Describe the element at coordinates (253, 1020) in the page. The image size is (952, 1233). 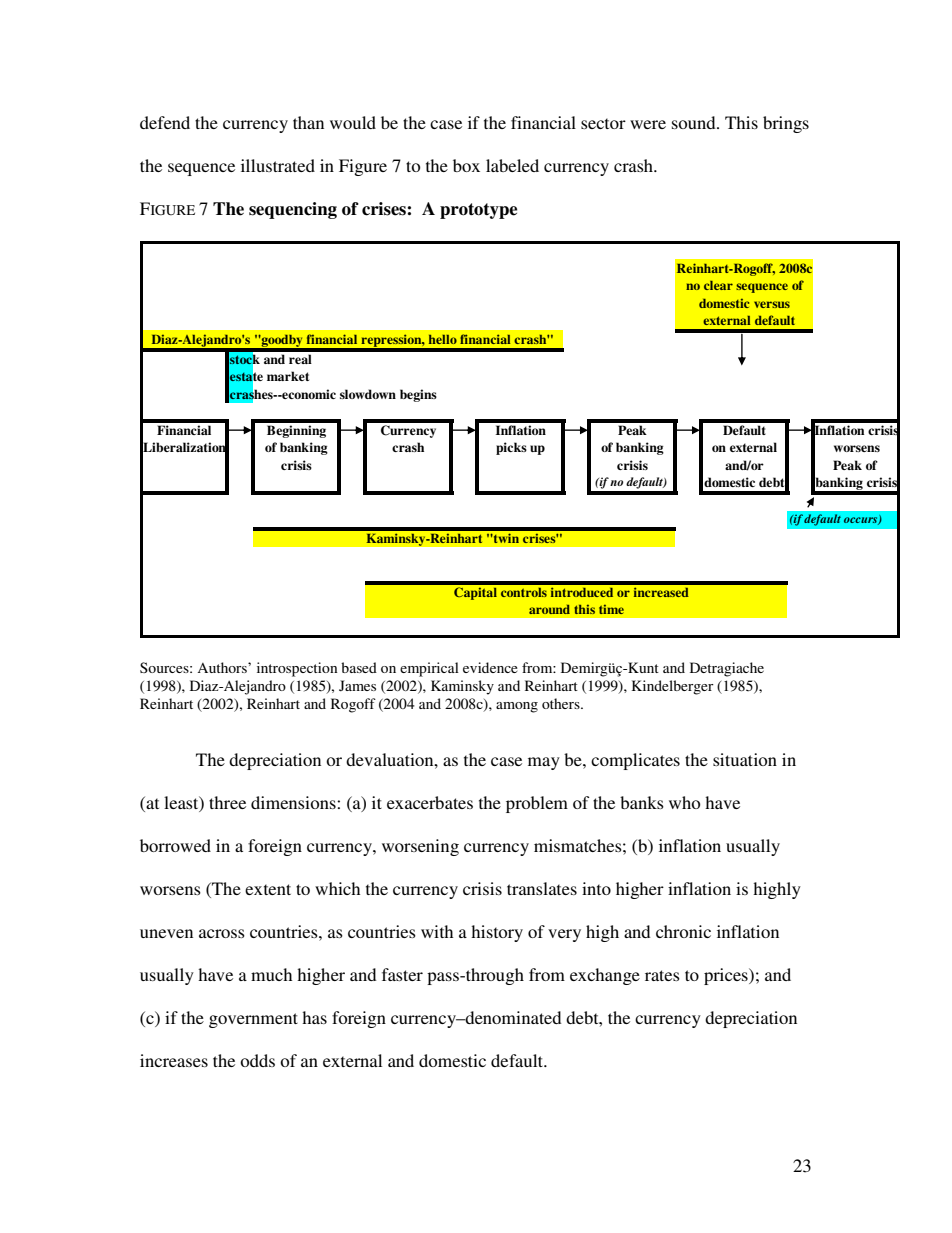
I see `government` at that location.
